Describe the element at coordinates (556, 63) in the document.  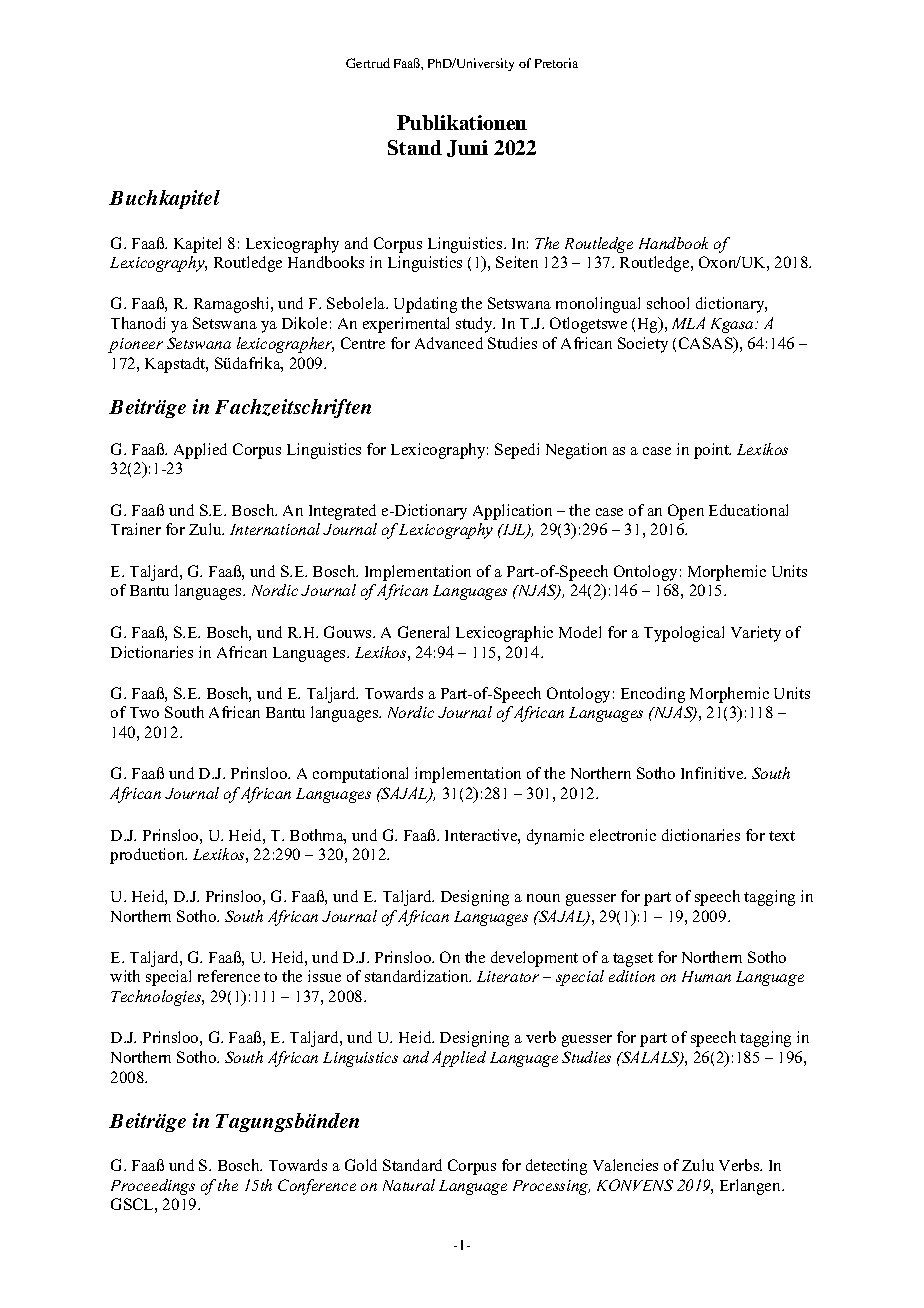
I see `Pretoria` at that location.
